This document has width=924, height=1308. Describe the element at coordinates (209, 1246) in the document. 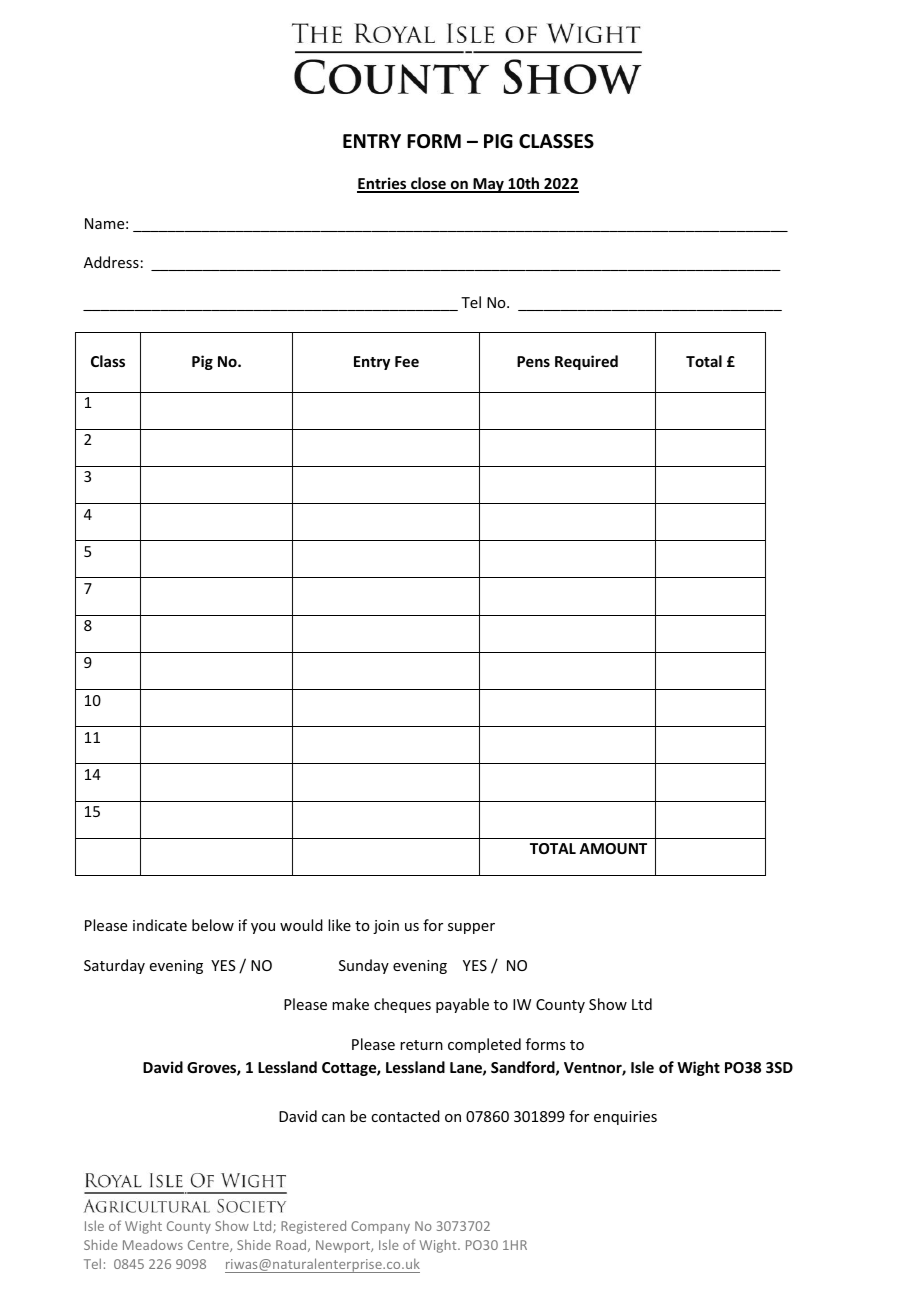

I see `Centre` at that location.
